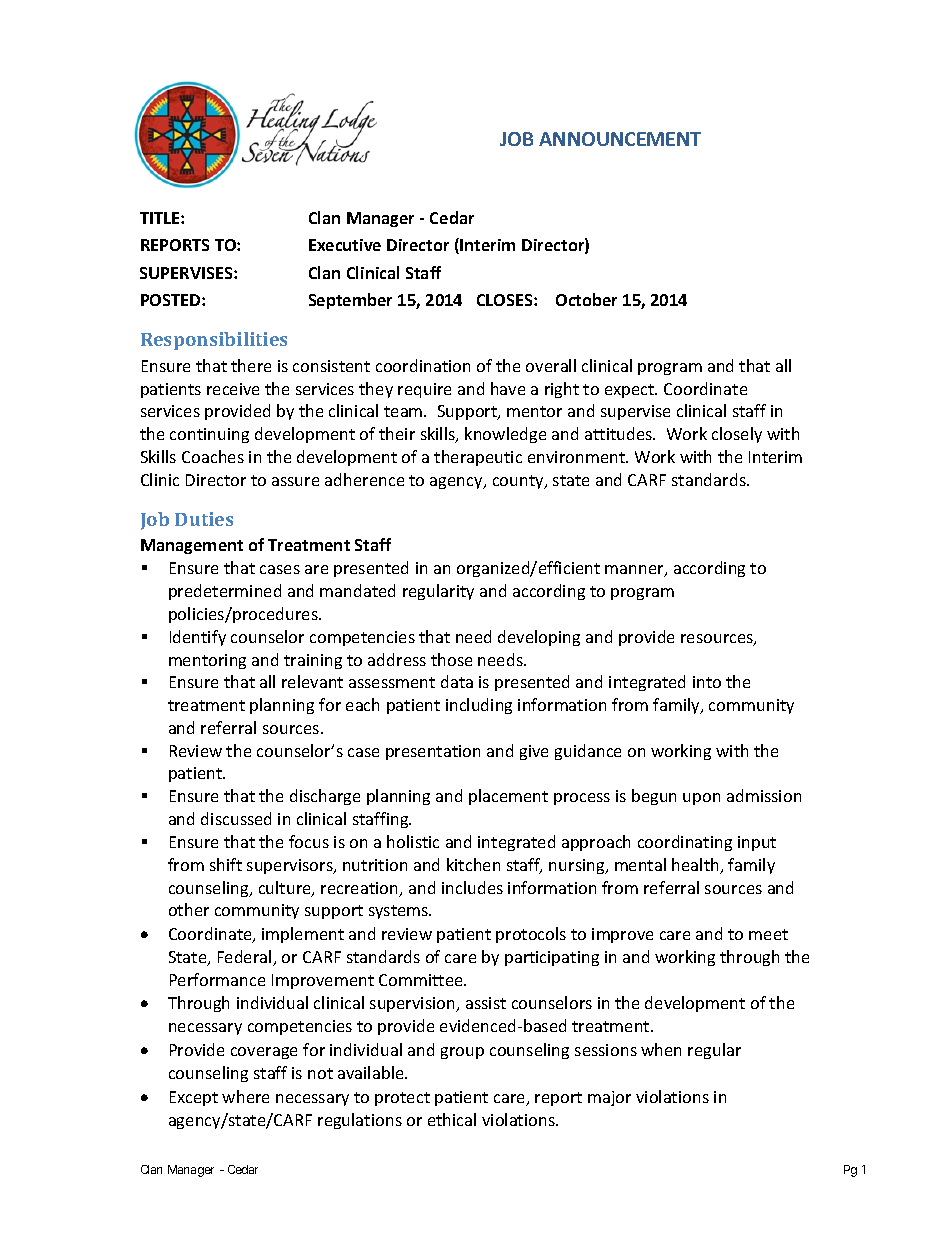 The width and height of the screenshot is (952, 1233). Describe the element at coordinates (452, 1119) in the screenshot. I see `ethical` at that location.
